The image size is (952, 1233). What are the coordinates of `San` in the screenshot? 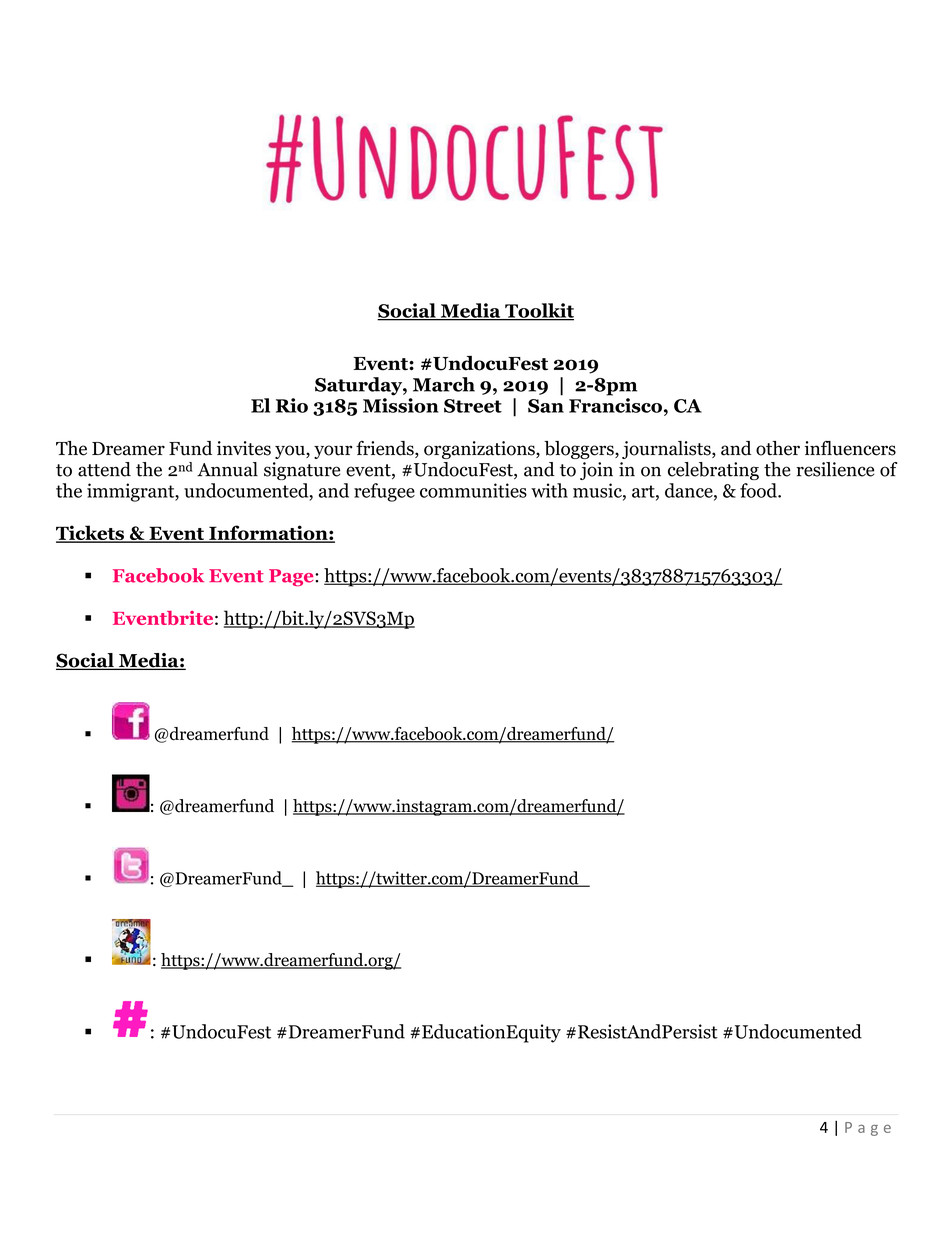 It's located at (546, 406).
